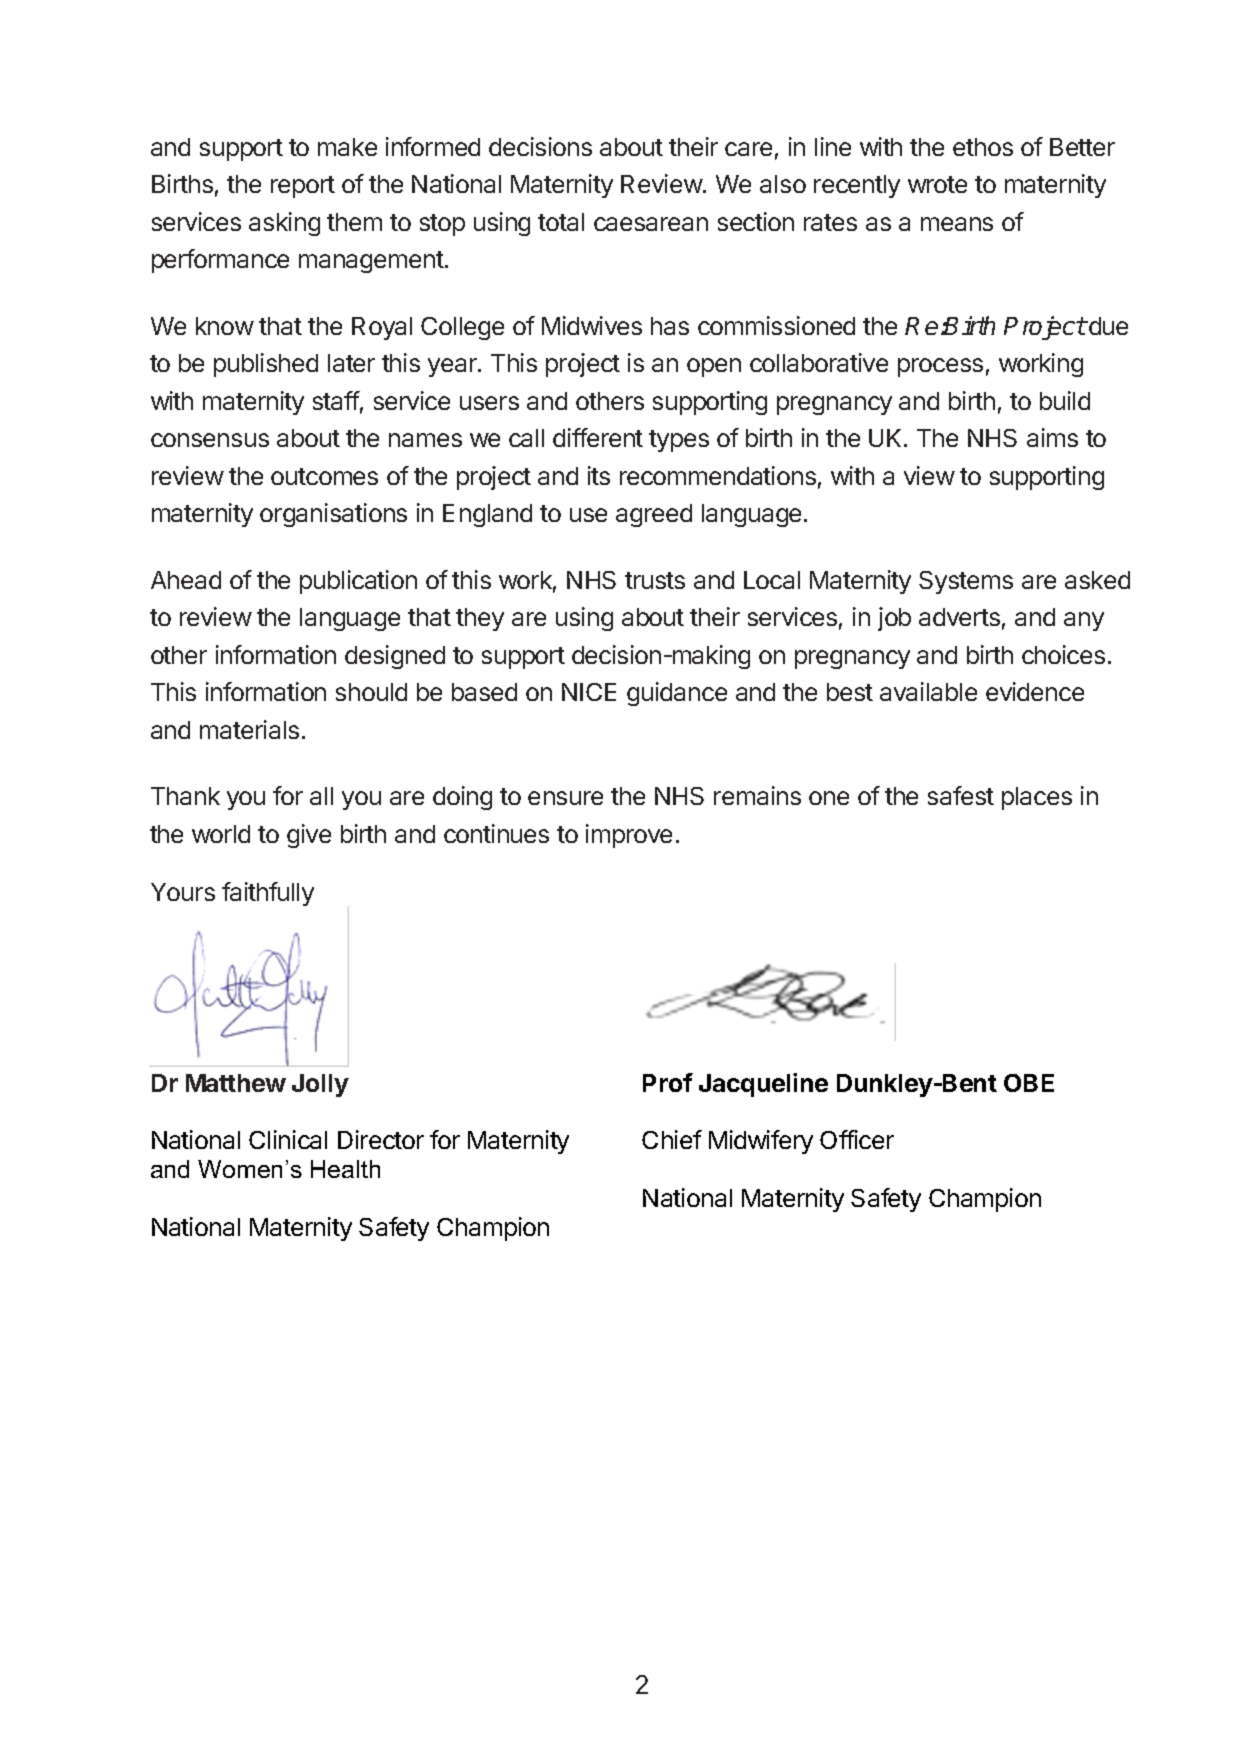 This document has height=1753, width=1240. What do you see at coordinates (983, 147) in the document?
I see `ethos` at bounding box center [983, 147].
